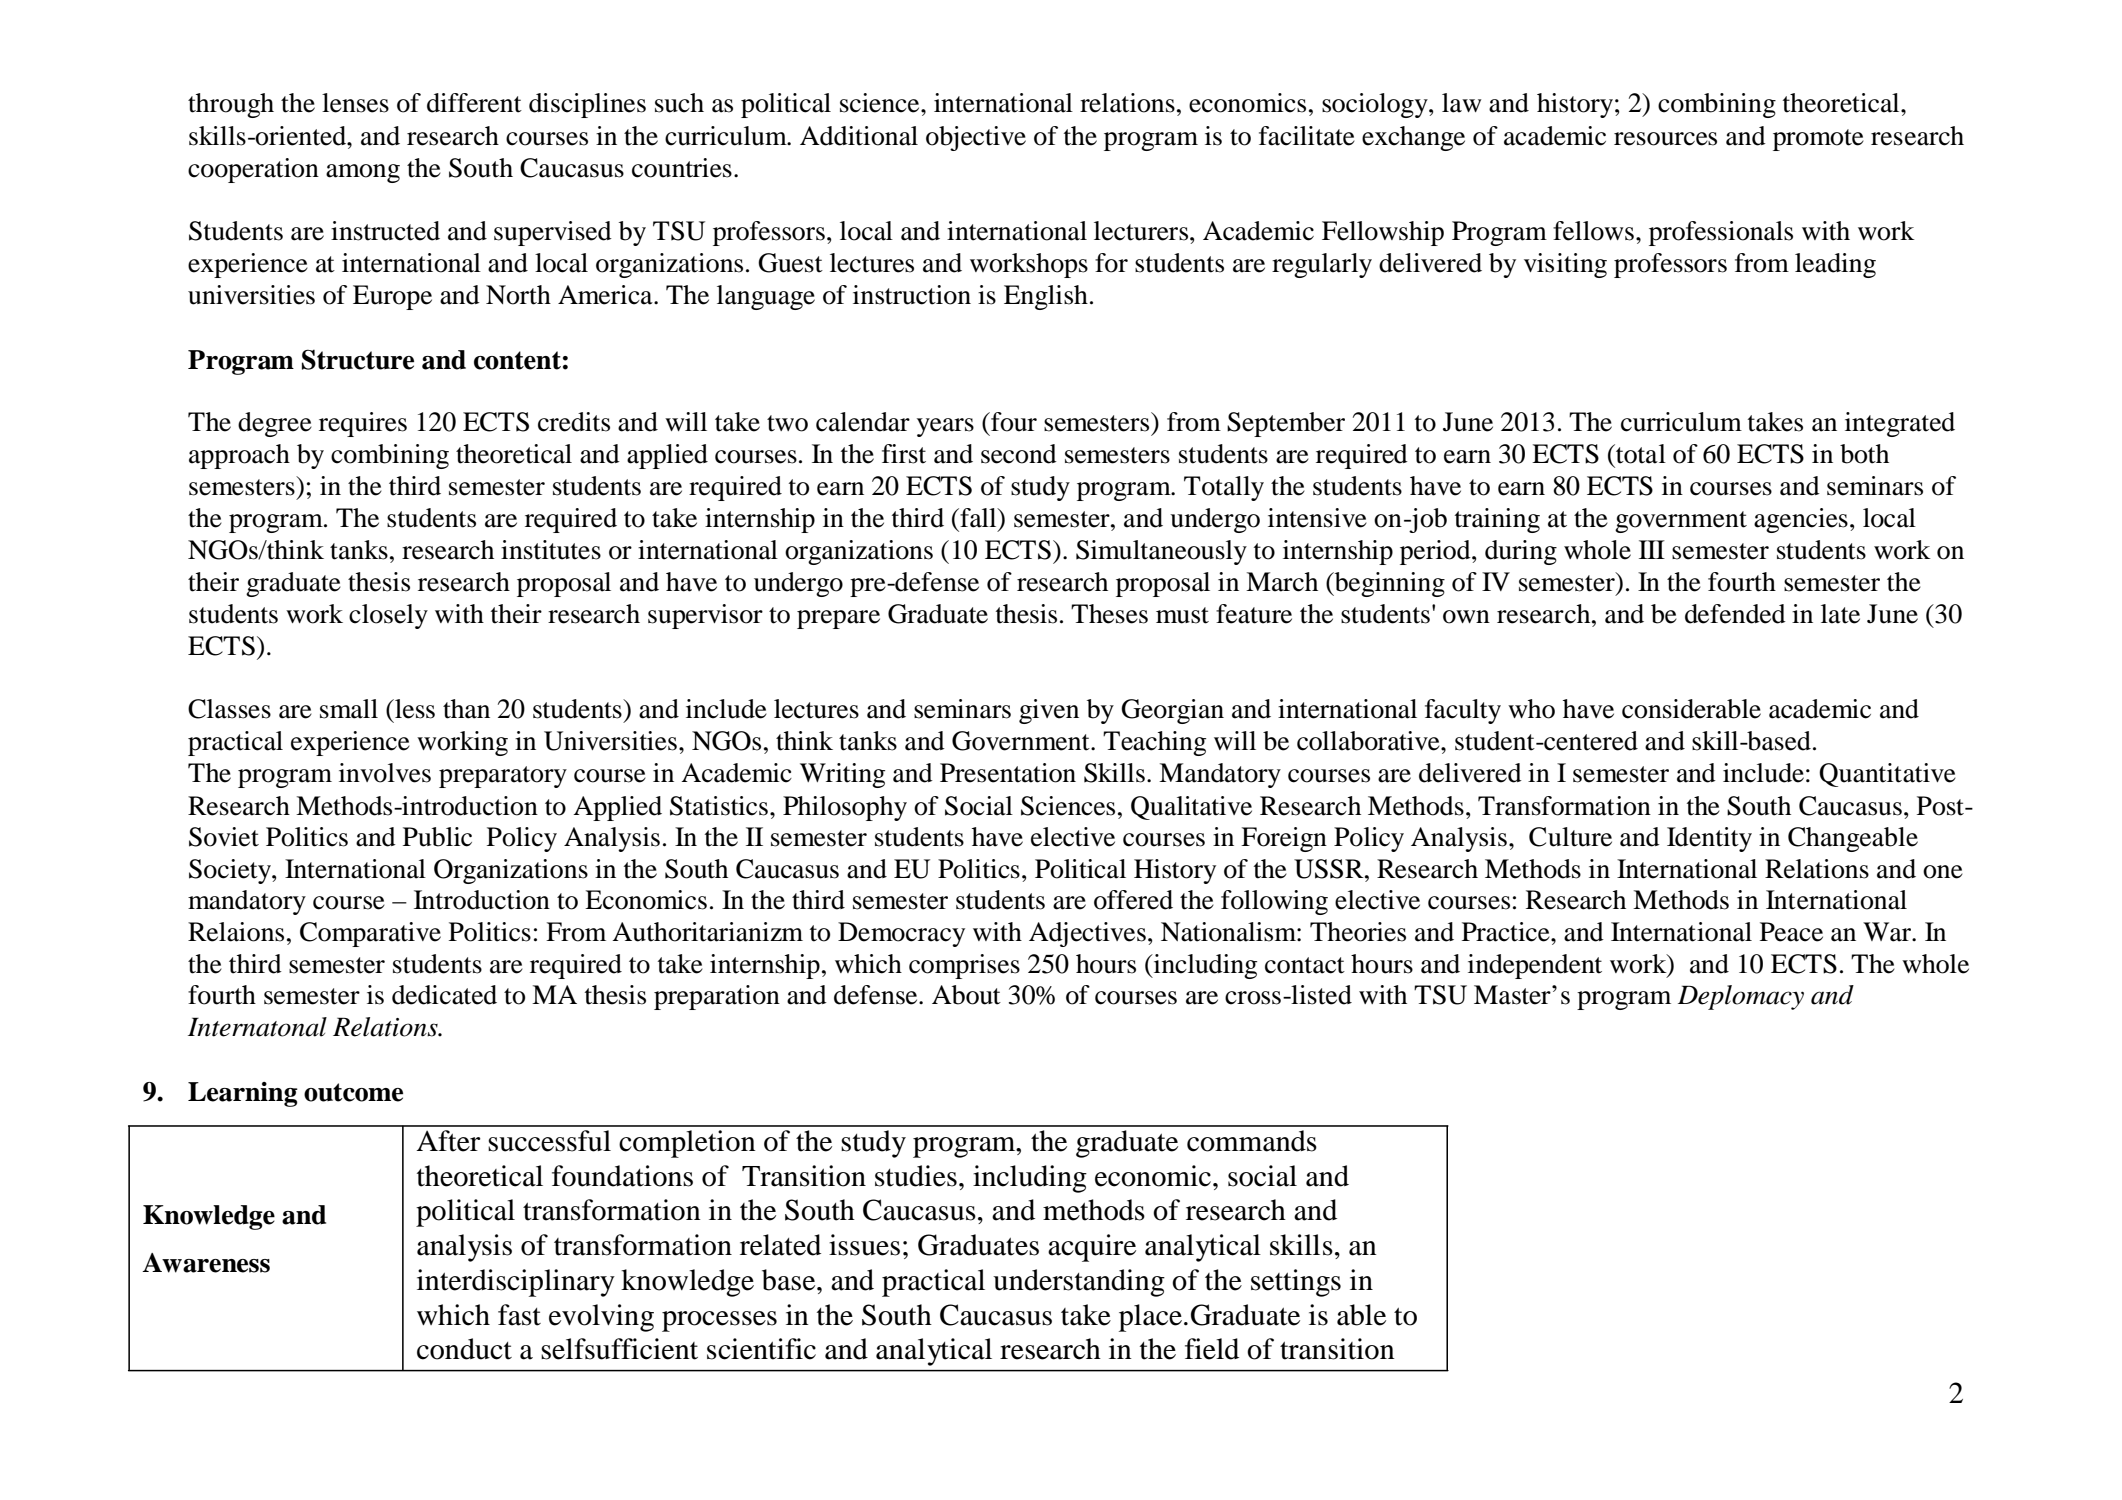 The width and height of the image is (2122, 1500). I want to click on institutes, so click(551, 550).
